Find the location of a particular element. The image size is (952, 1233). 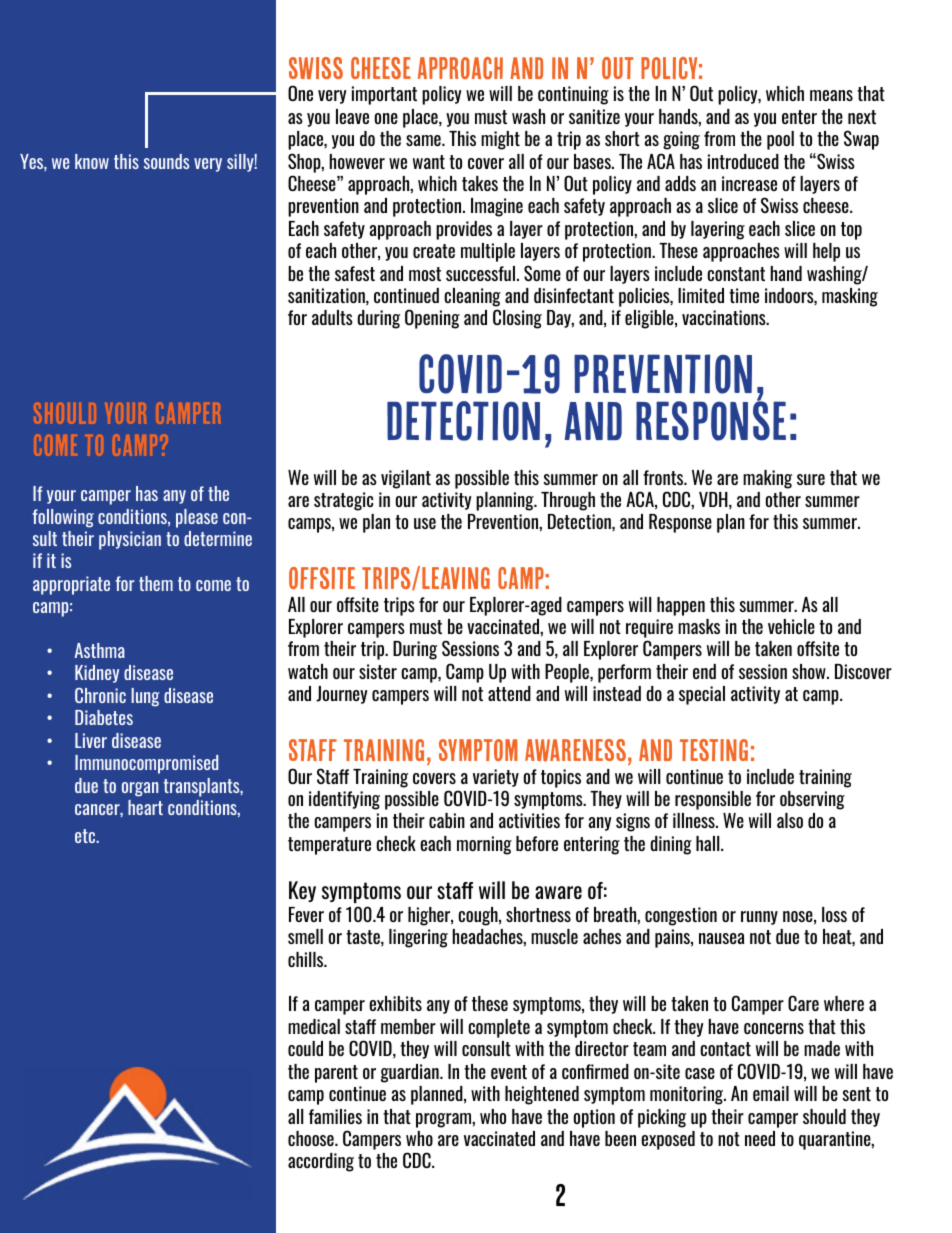

pool is located at coordinates (780, 140).
